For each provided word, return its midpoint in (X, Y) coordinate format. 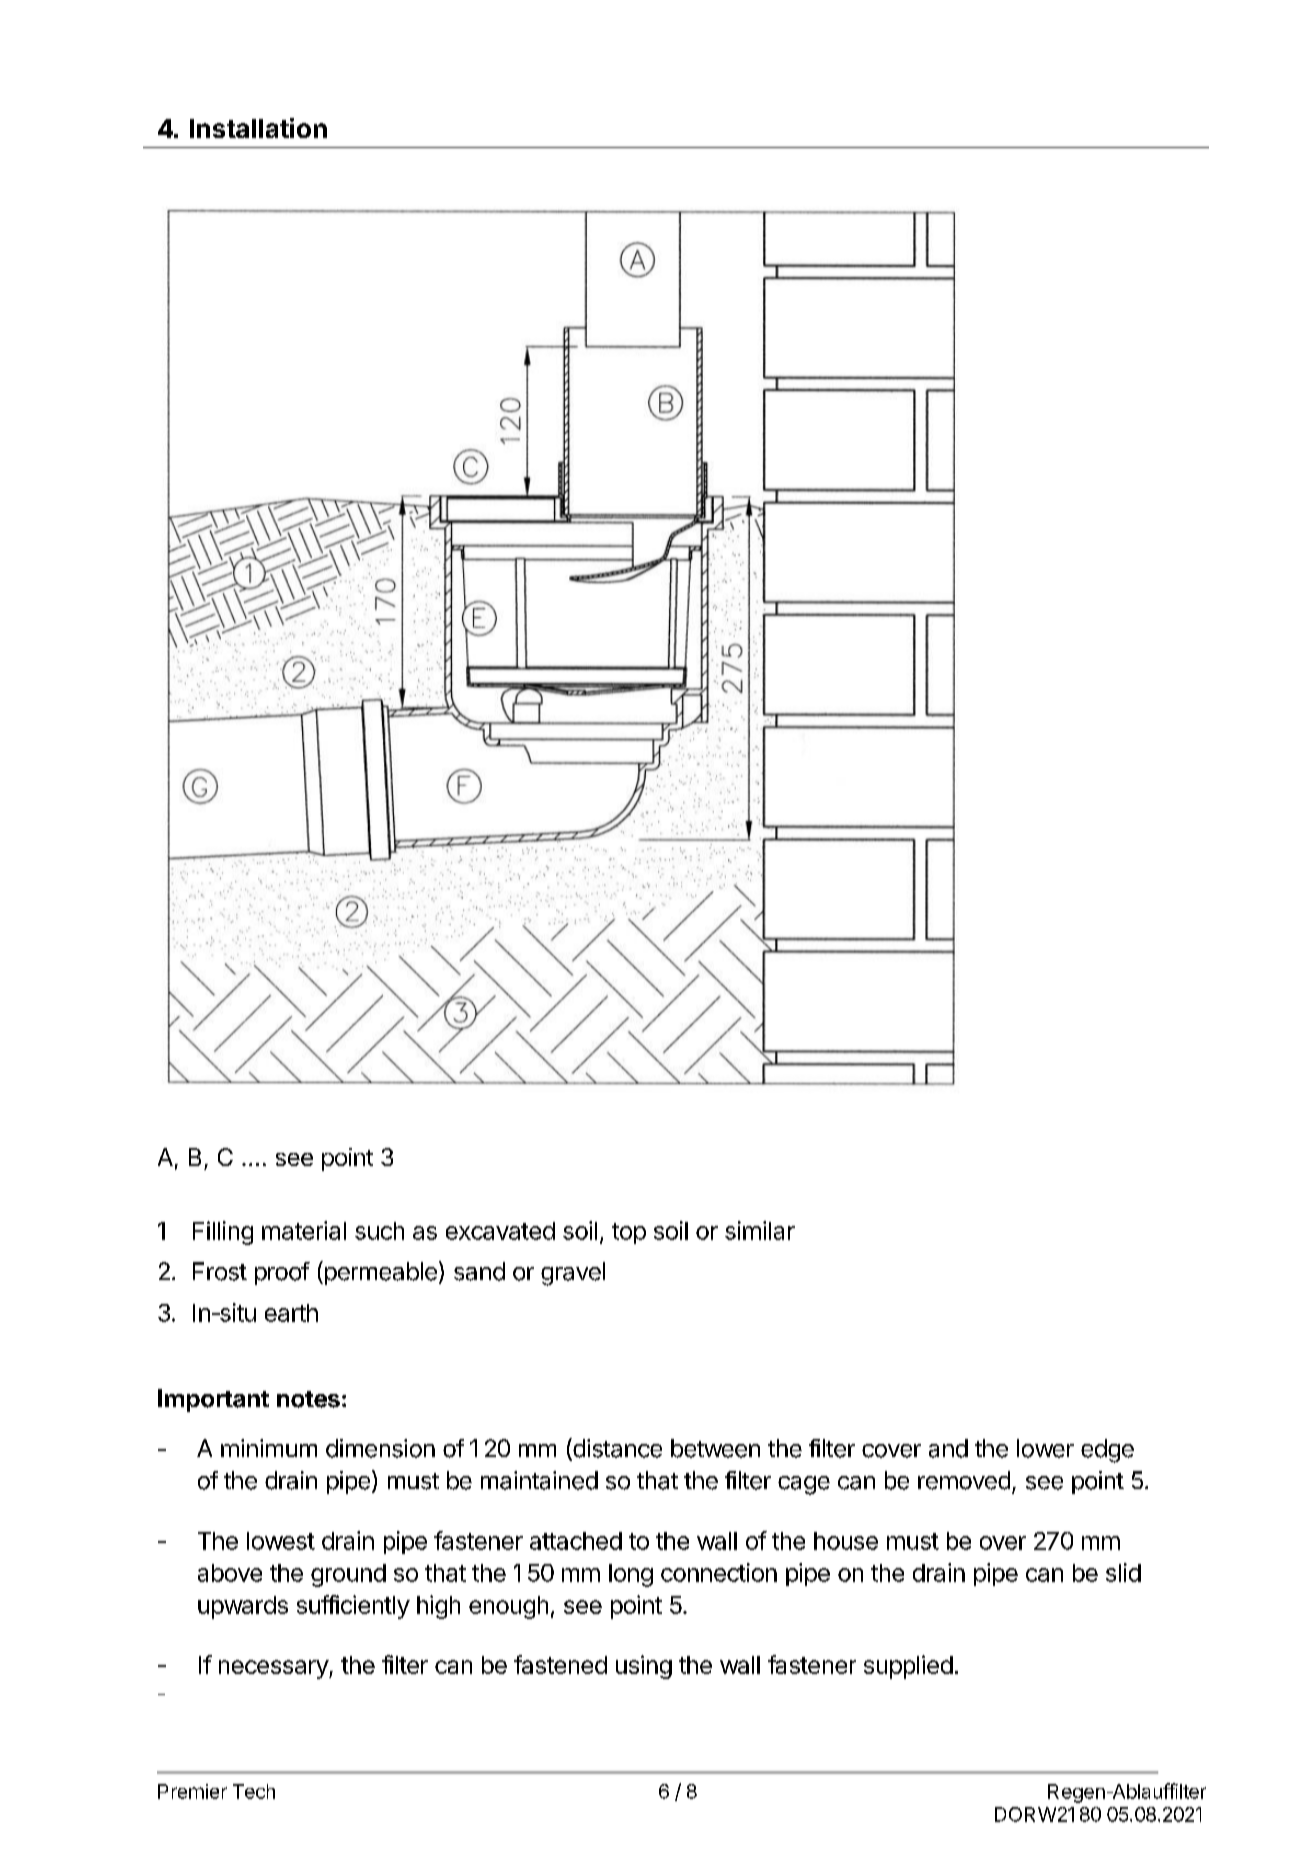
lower (1045, 1448)
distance (616, 1449)
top (629, 1233)
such (379, 1231)
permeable (379, 1273)
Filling (223, 1233)
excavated (500, 1231)
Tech (254, 1791)
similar (760, 1230)
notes (308, 1399)
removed (964, 1480)
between (715, 1448)
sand (479, 1271)
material (304, 1230)
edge (1107, 1451)
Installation (258, 128)
